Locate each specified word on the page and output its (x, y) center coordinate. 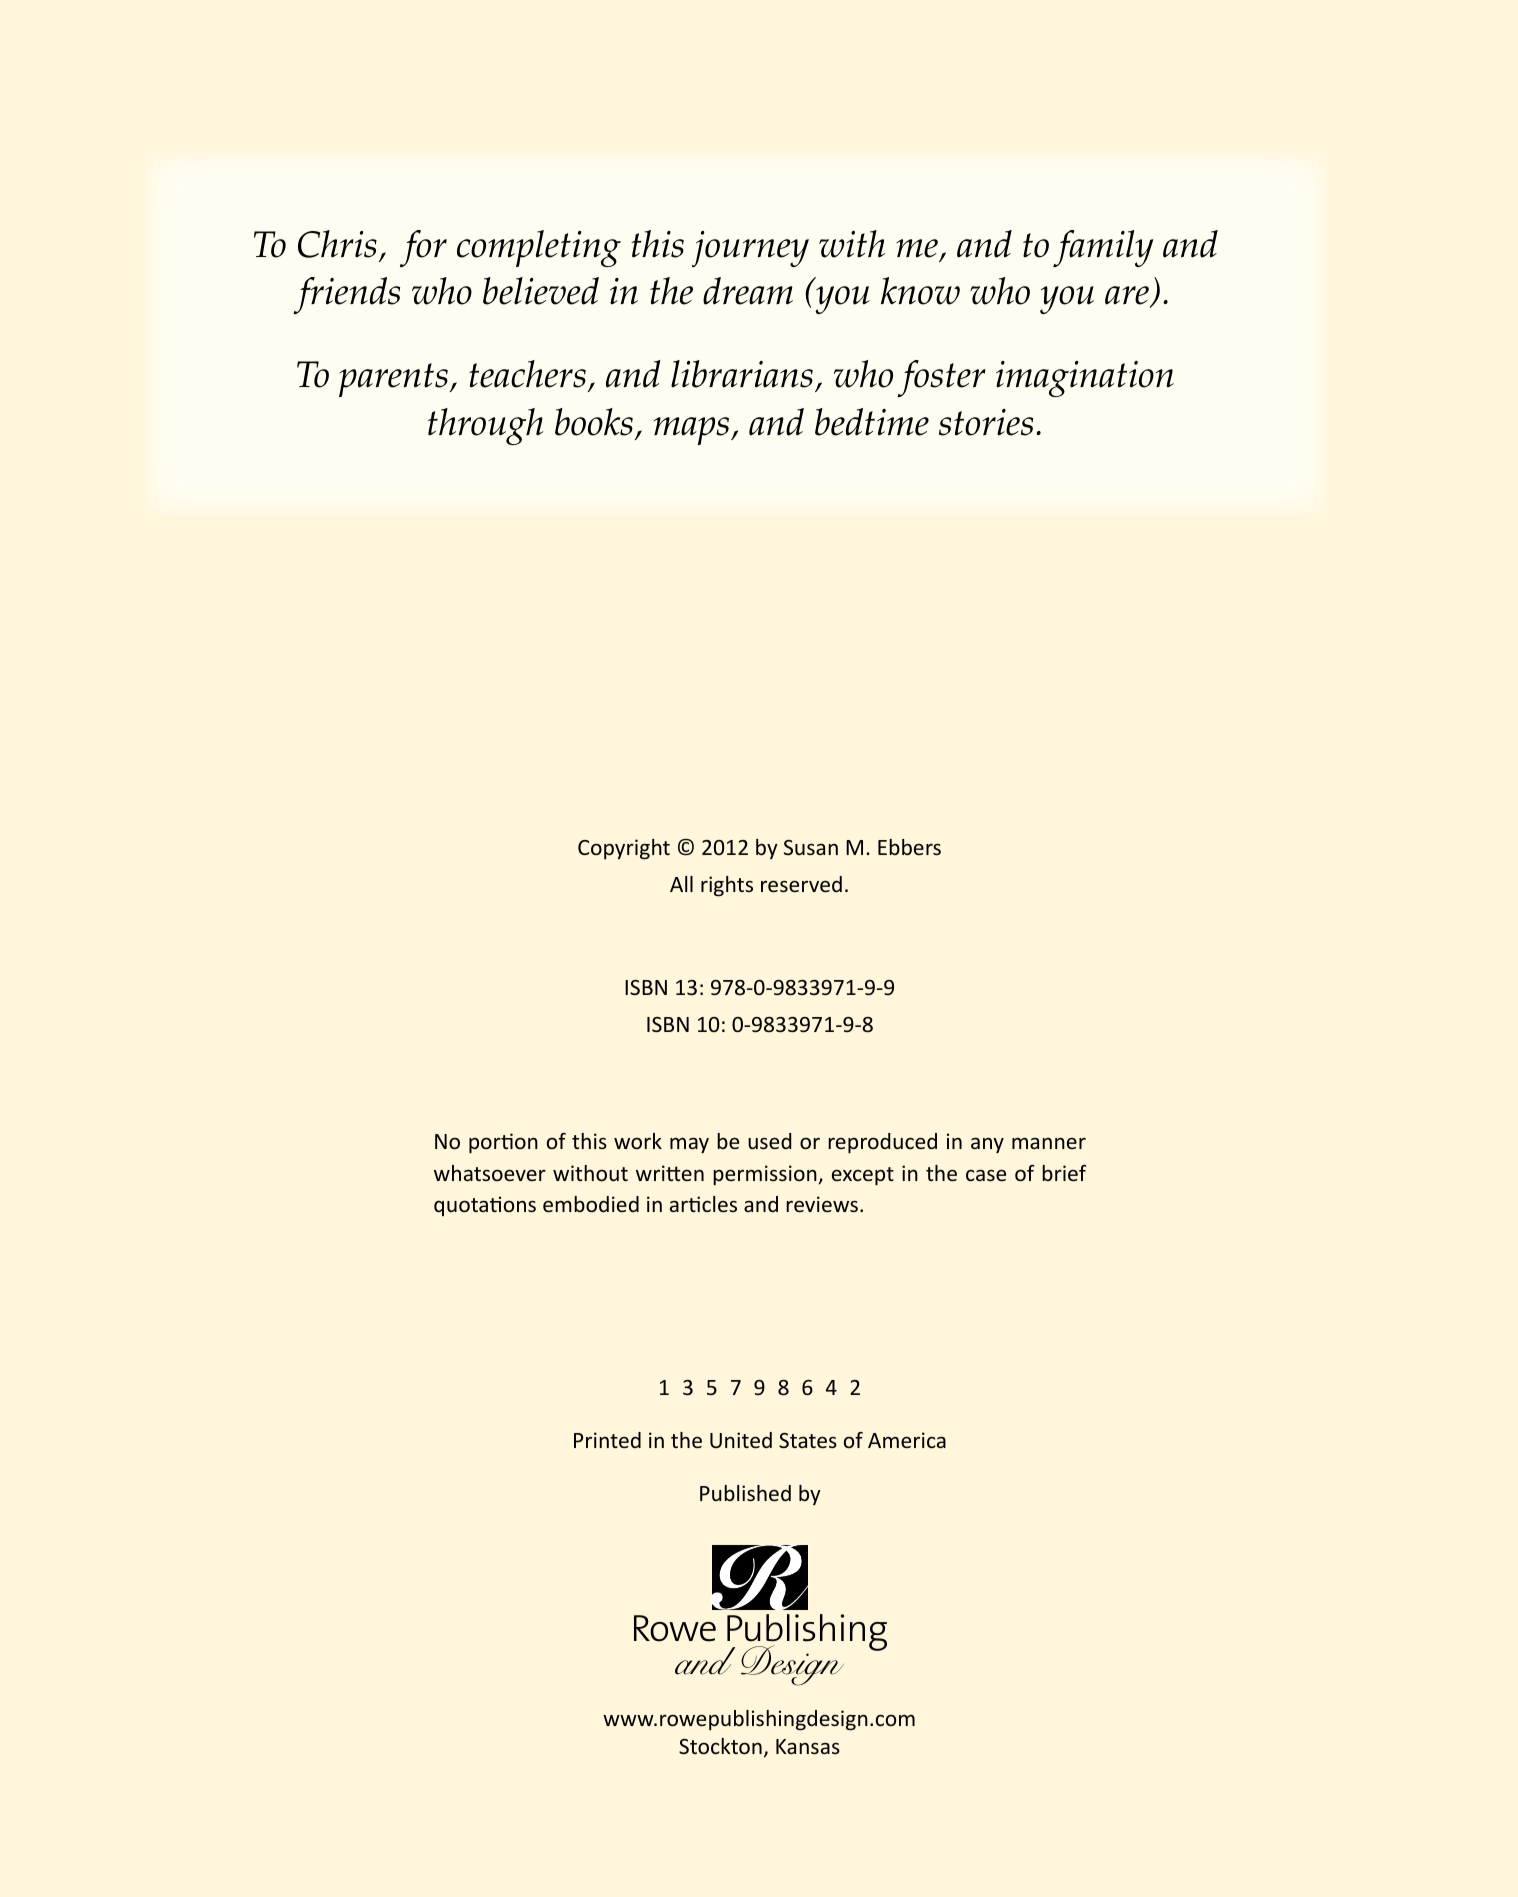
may (689, 1145)
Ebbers (909, 847)
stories (986, 422)
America (907, 1440)
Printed (607, 1440)
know (920, 291)
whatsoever (490, 1173)
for (423, 248)
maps (693, 431)
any (987, 1145)
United (741, 1440)
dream (748, 291)
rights (727, 886)
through (485, 426)
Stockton (720, 1746)
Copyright (624, 849)
